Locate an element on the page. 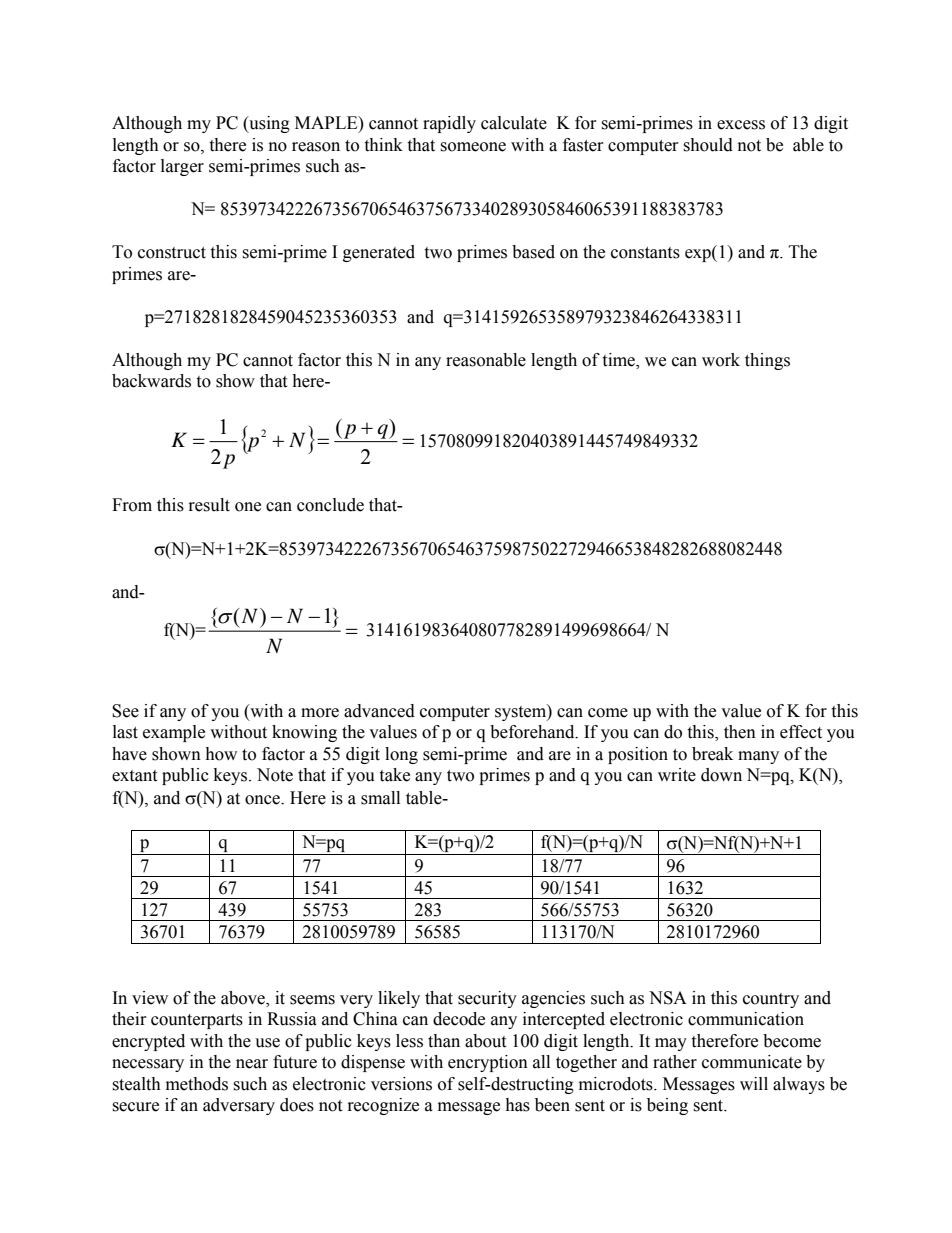 The image size is (952, 1233). someone is located at coordinates (473, 147).
